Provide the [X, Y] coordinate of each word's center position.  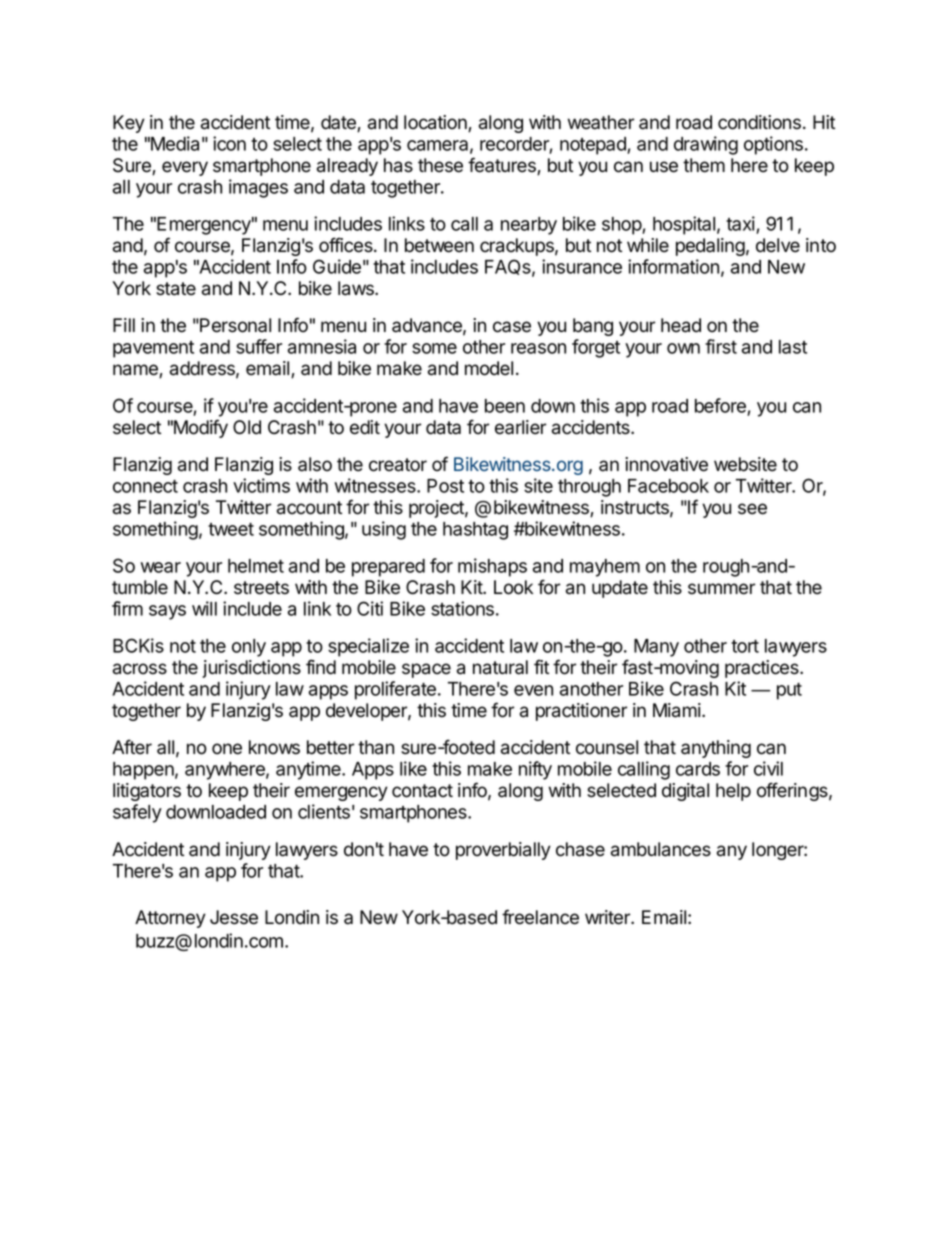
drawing [706, 145]
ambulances [661, 849]
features [503, 166]
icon [229, 143]
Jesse [234, 917]
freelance [540, 917]
